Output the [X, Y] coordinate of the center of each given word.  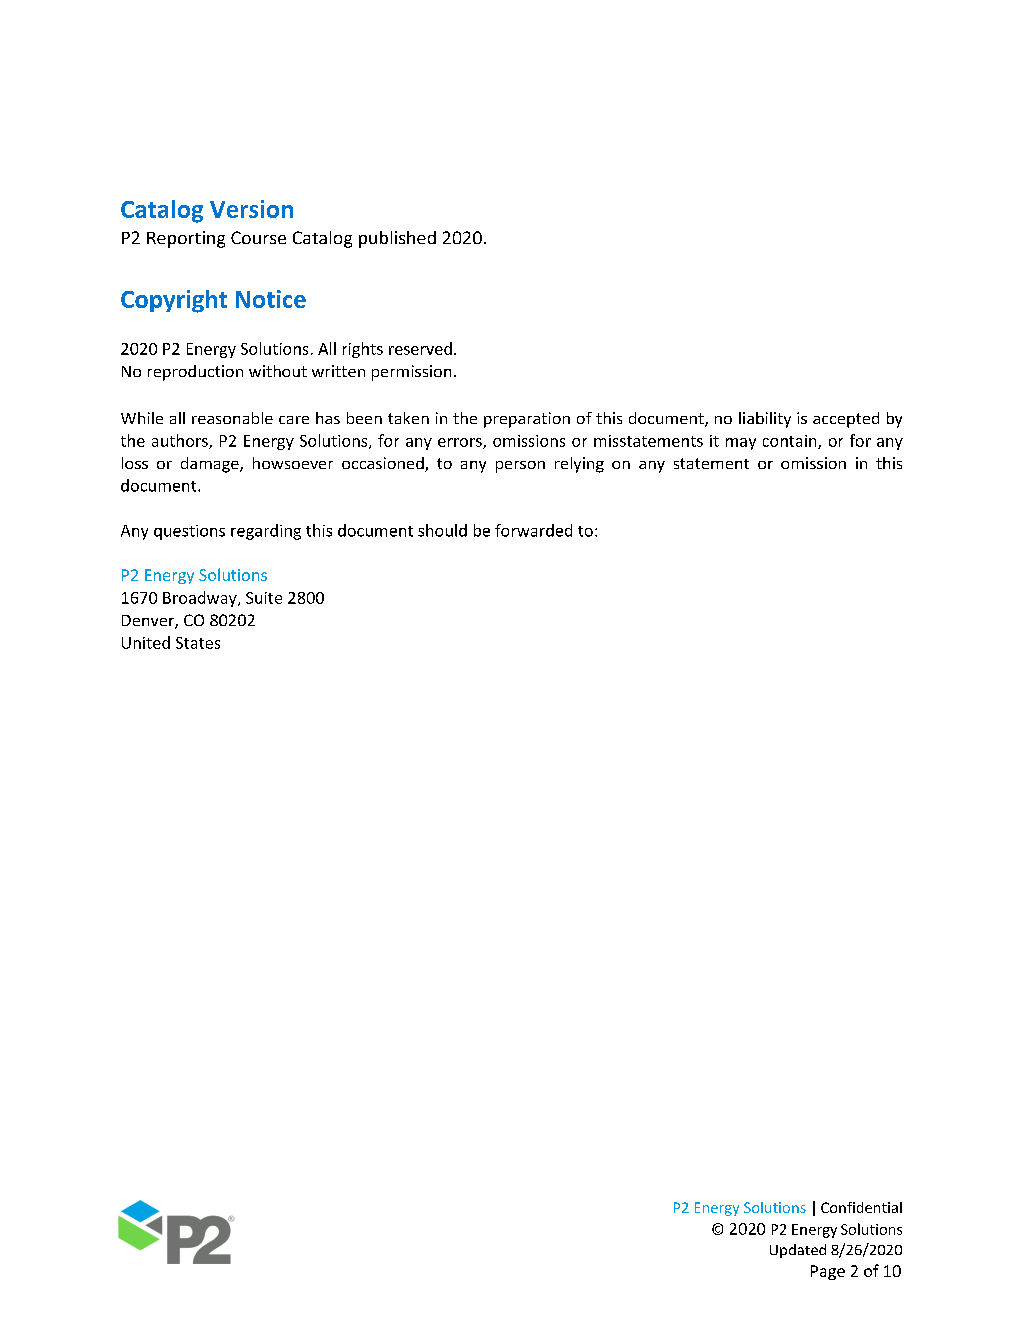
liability [765, 420]
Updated [798, 1251]
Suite [264, 598]
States [198, 643]
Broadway [201, 599]
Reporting [186, 239]
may [741, 444]
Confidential [861, 1207]
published [397, 239]
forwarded [533, 530]
